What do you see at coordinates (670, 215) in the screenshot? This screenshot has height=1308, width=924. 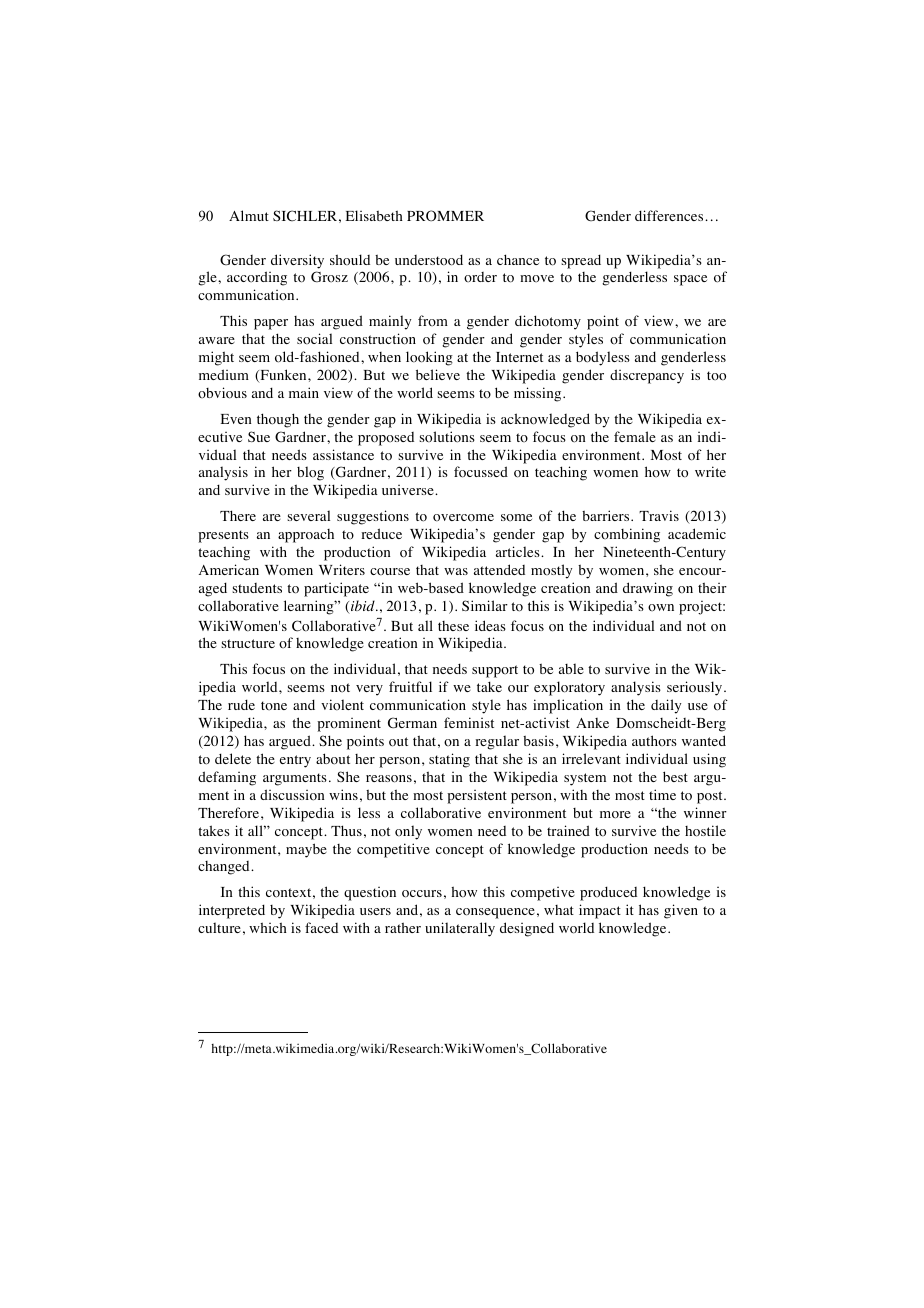 I see `differences` at bounding box center [670, 215].
